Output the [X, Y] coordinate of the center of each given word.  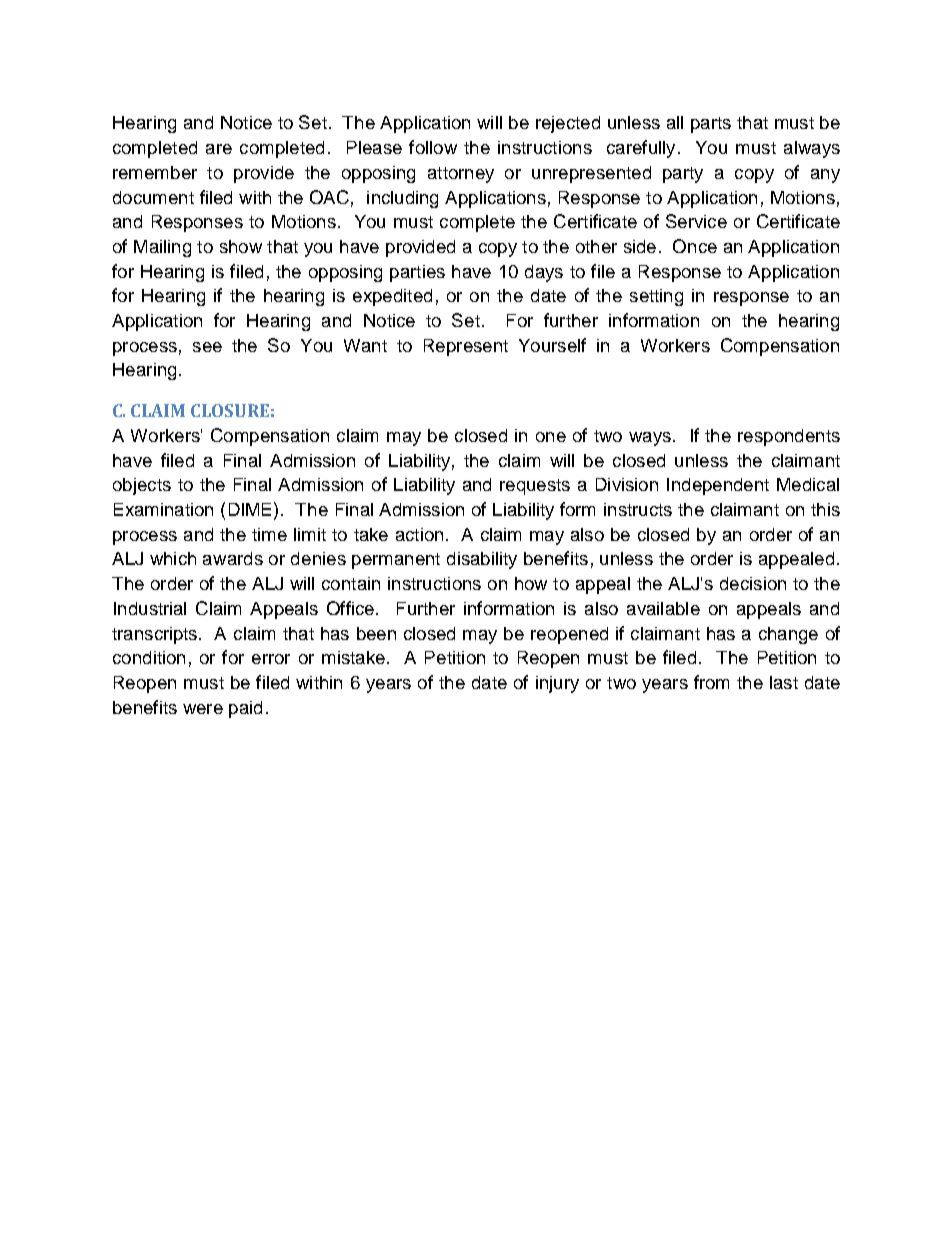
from [711, 682]
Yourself [552, 345]
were [203, 709]
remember [155, 172]
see [207, 347]
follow [433, 147]
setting [656, 297]
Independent [718, 486]
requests [535, 487]
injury [557, 684]
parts [711, 125]
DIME [250, 509]
